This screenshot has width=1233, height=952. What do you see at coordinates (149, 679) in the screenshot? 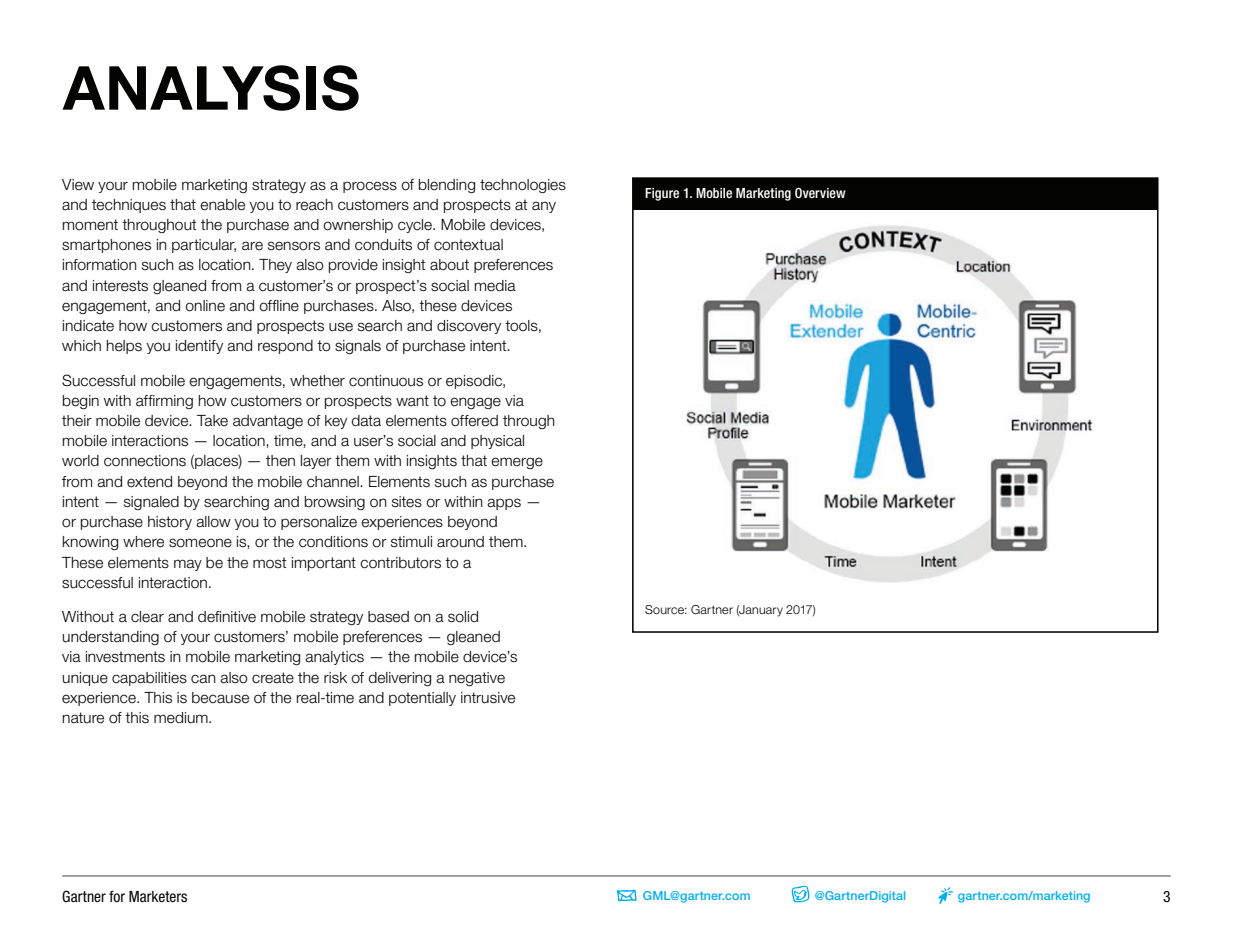
I see `capabilities` at bounding box center [149, 679].
